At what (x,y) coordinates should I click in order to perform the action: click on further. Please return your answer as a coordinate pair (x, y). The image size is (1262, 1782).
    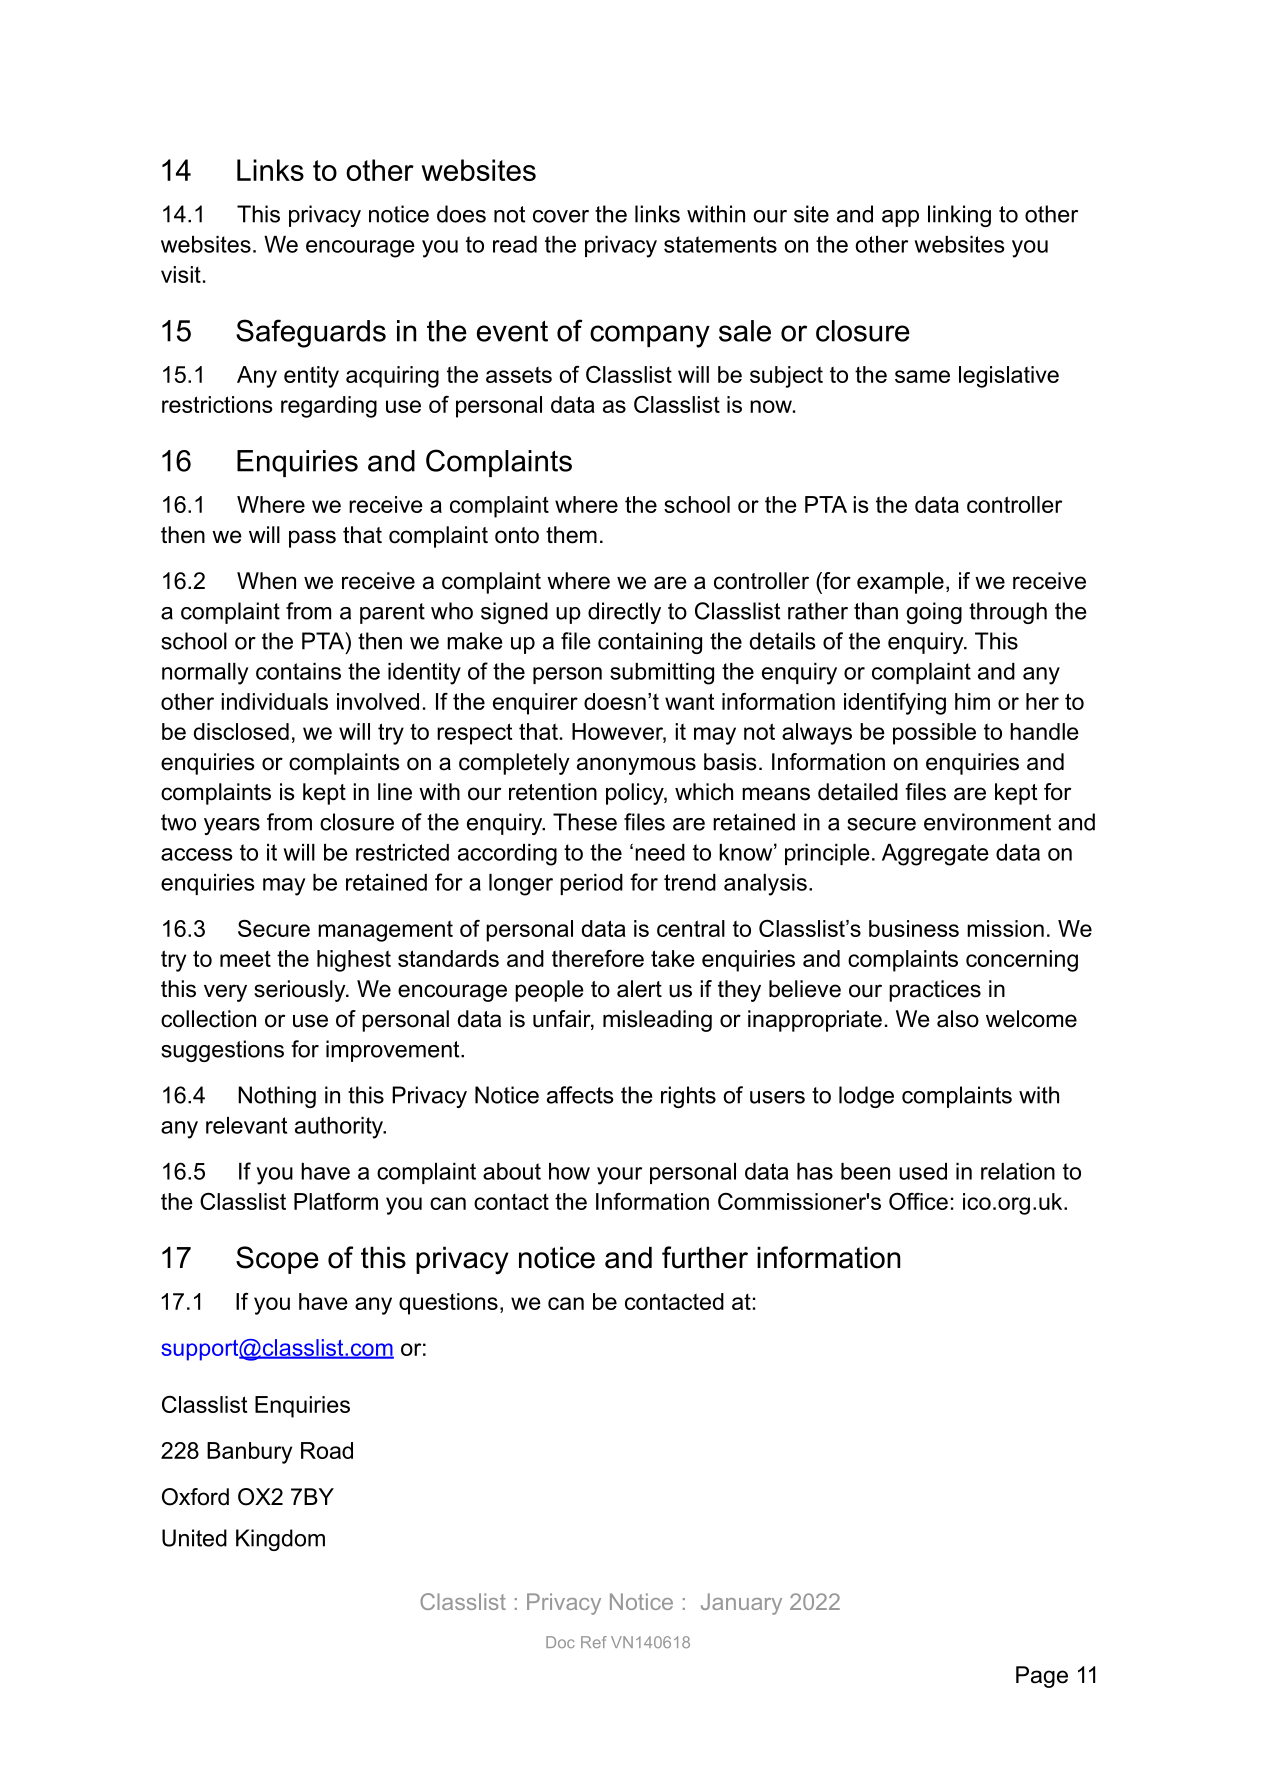
    Looking at the image, I should click on (705, 1257).
